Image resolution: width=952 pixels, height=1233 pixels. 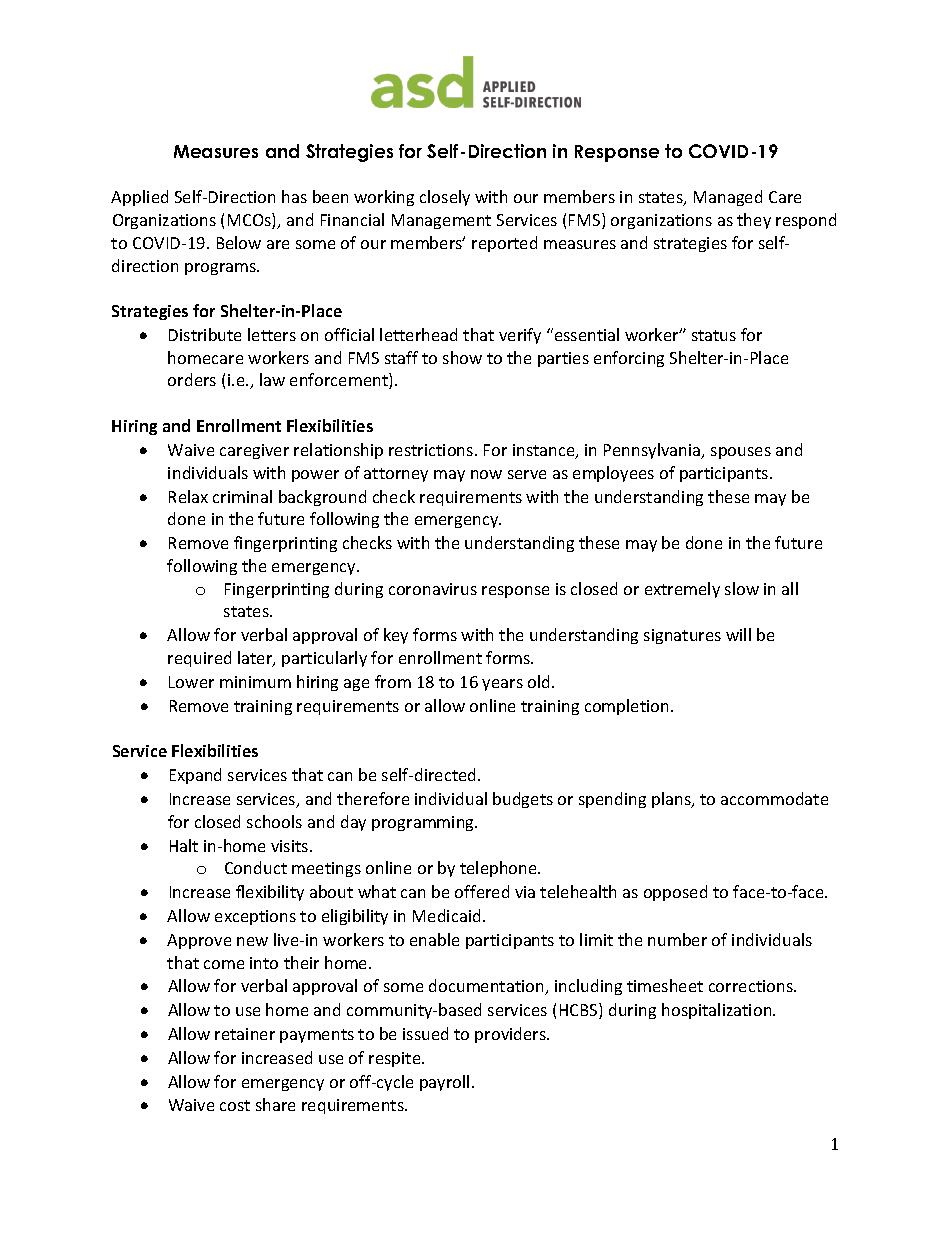 What do you see at coordinates (432, 450) in the page?
I see `restrictions` at bounding box center [432, 450].
